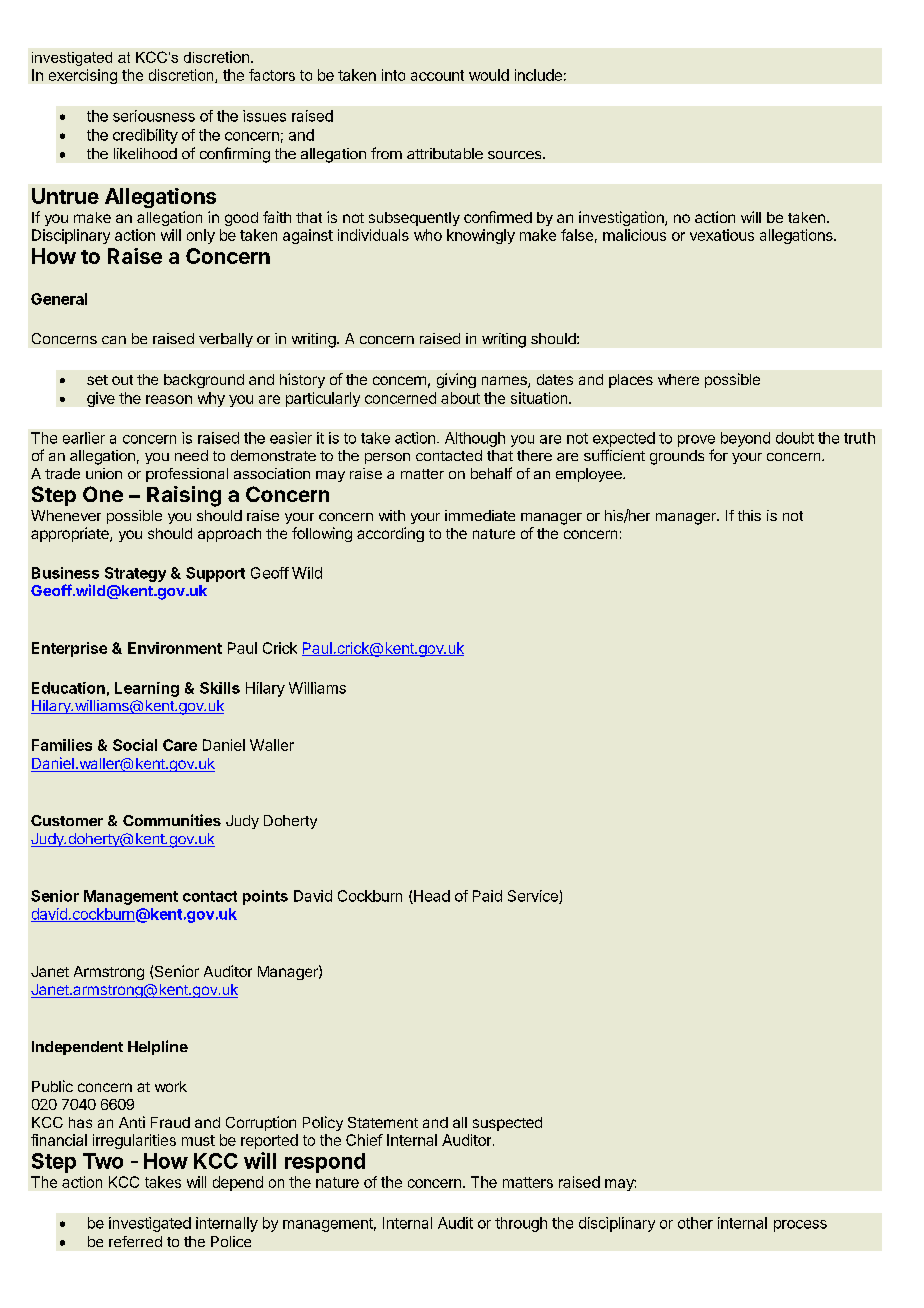 The height and width of the screenshot is (1308, 924). Describe the element at coordinates (154, 116) in the screenshot. I see `seriousness` at that location.
